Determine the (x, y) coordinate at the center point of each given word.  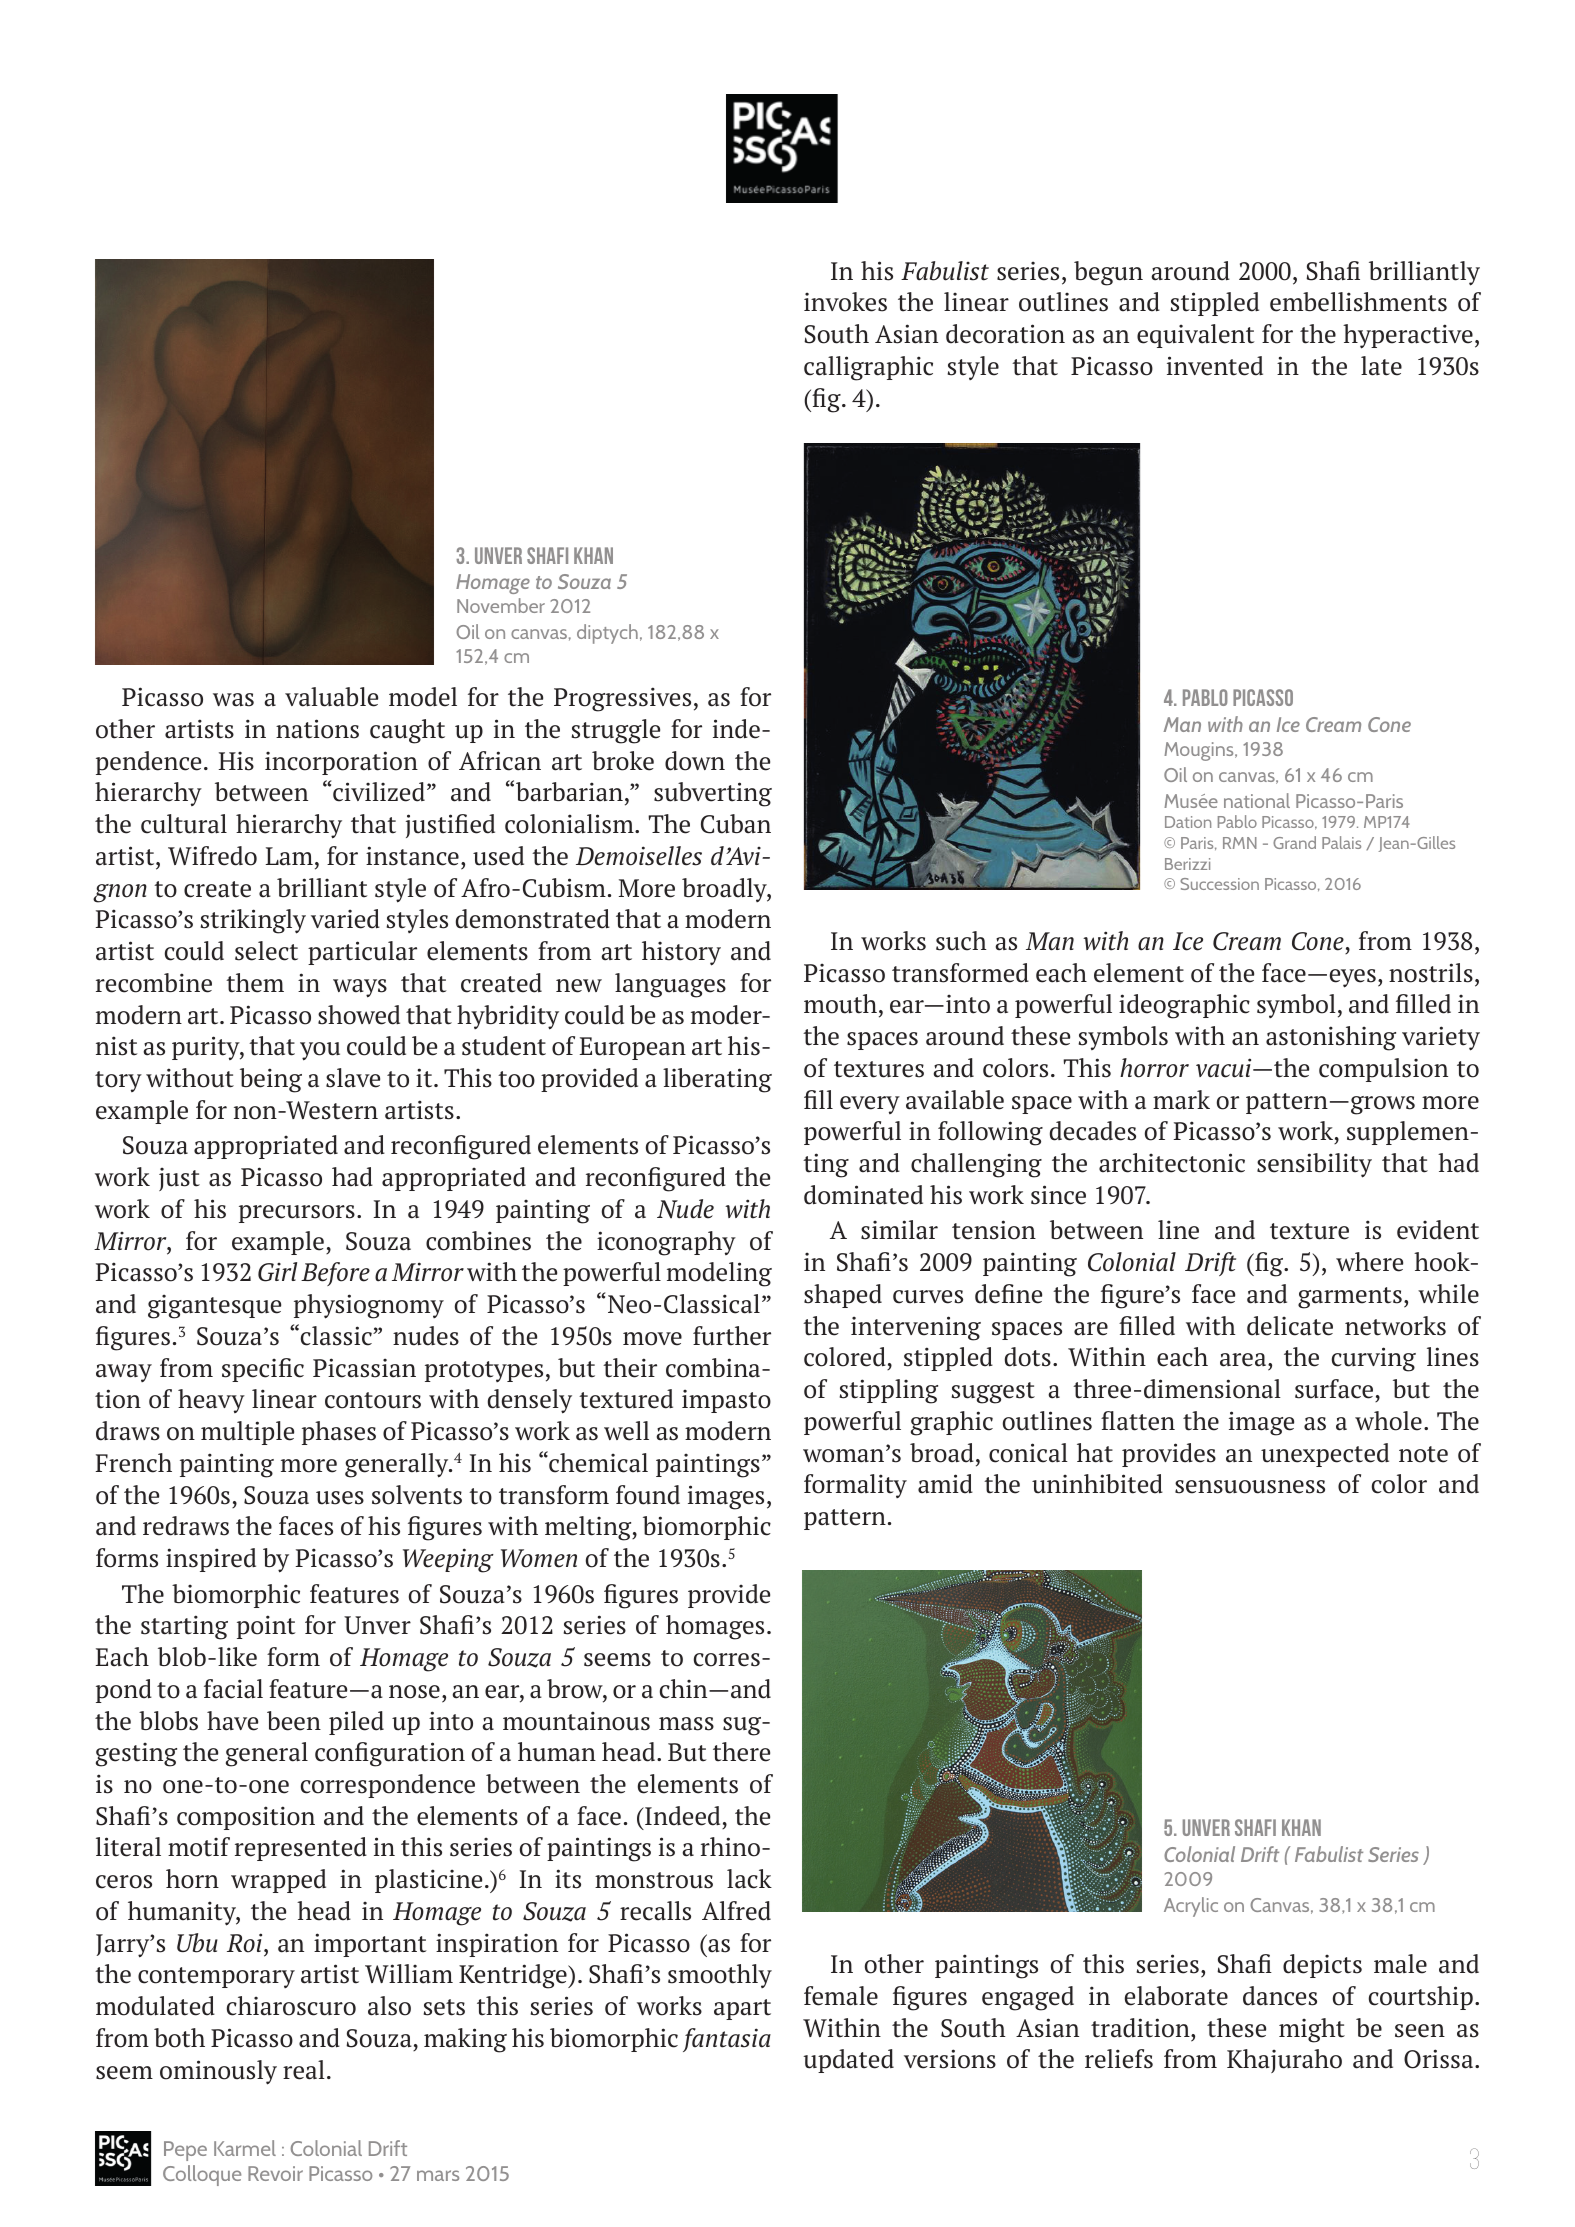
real (304, 2070)
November (501, 605)
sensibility (1314, 1165)
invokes (845, 302)
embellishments (1358, 302)
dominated (863, 1195)
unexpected (1325, 1455)
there (741, 1752)
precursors (297, 1214)
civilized (379, 792)
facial (233, 1689)
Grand (1294, 842)
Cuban (736, 824)
